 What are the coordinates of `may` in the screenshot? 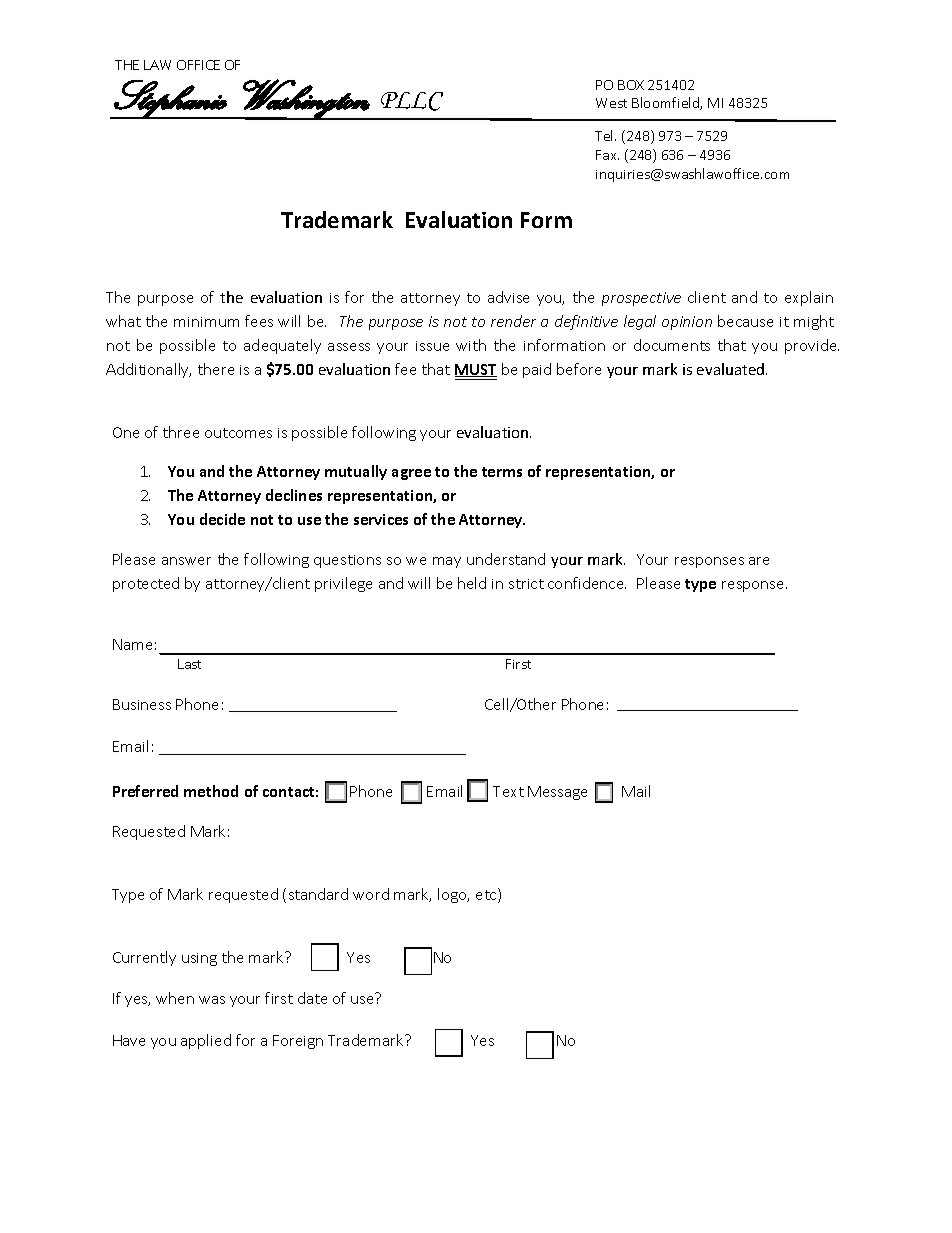 It's located at (447, 562).
